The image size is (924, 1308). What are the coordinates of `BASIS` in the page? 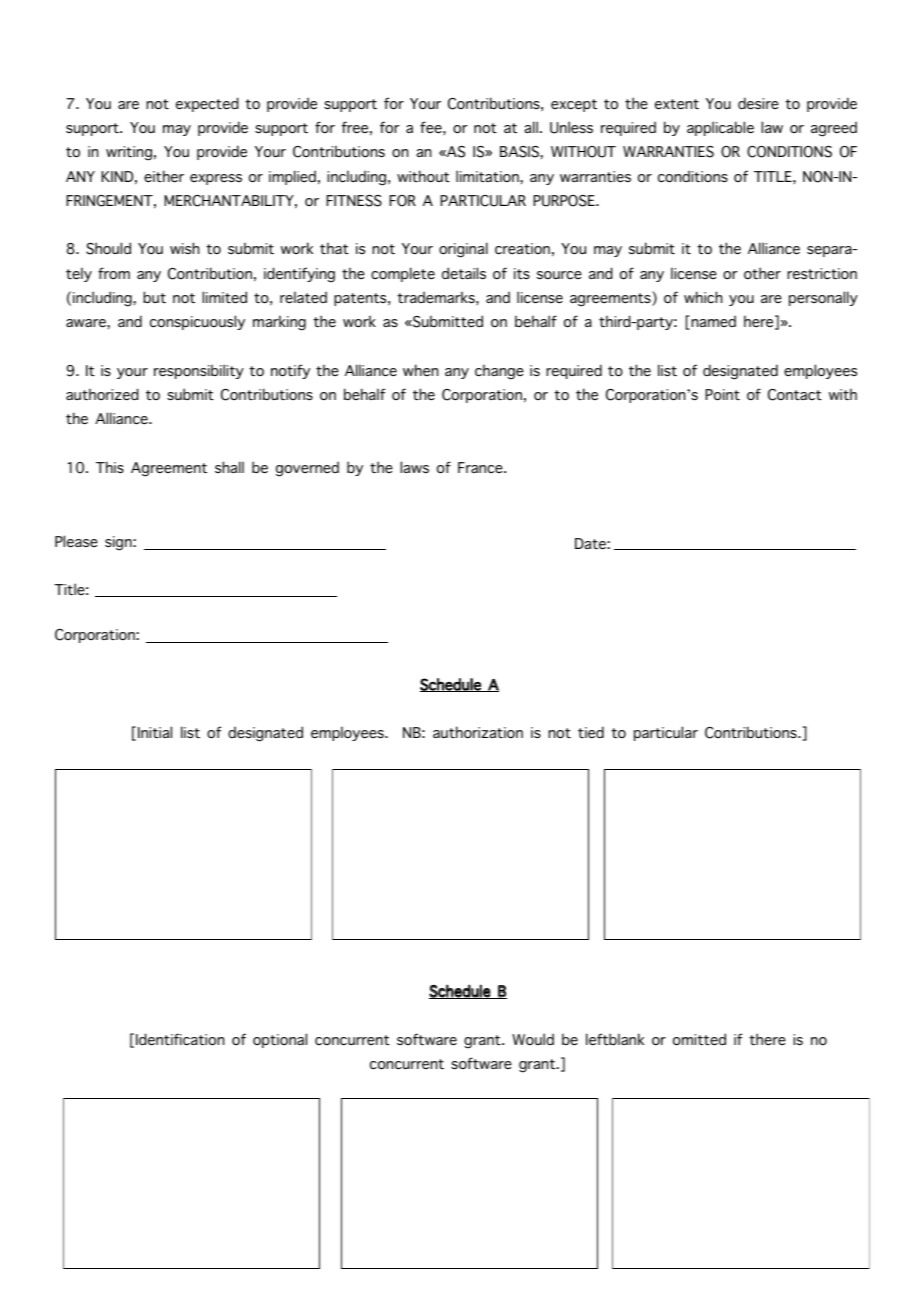 It's located at (520, 152).
